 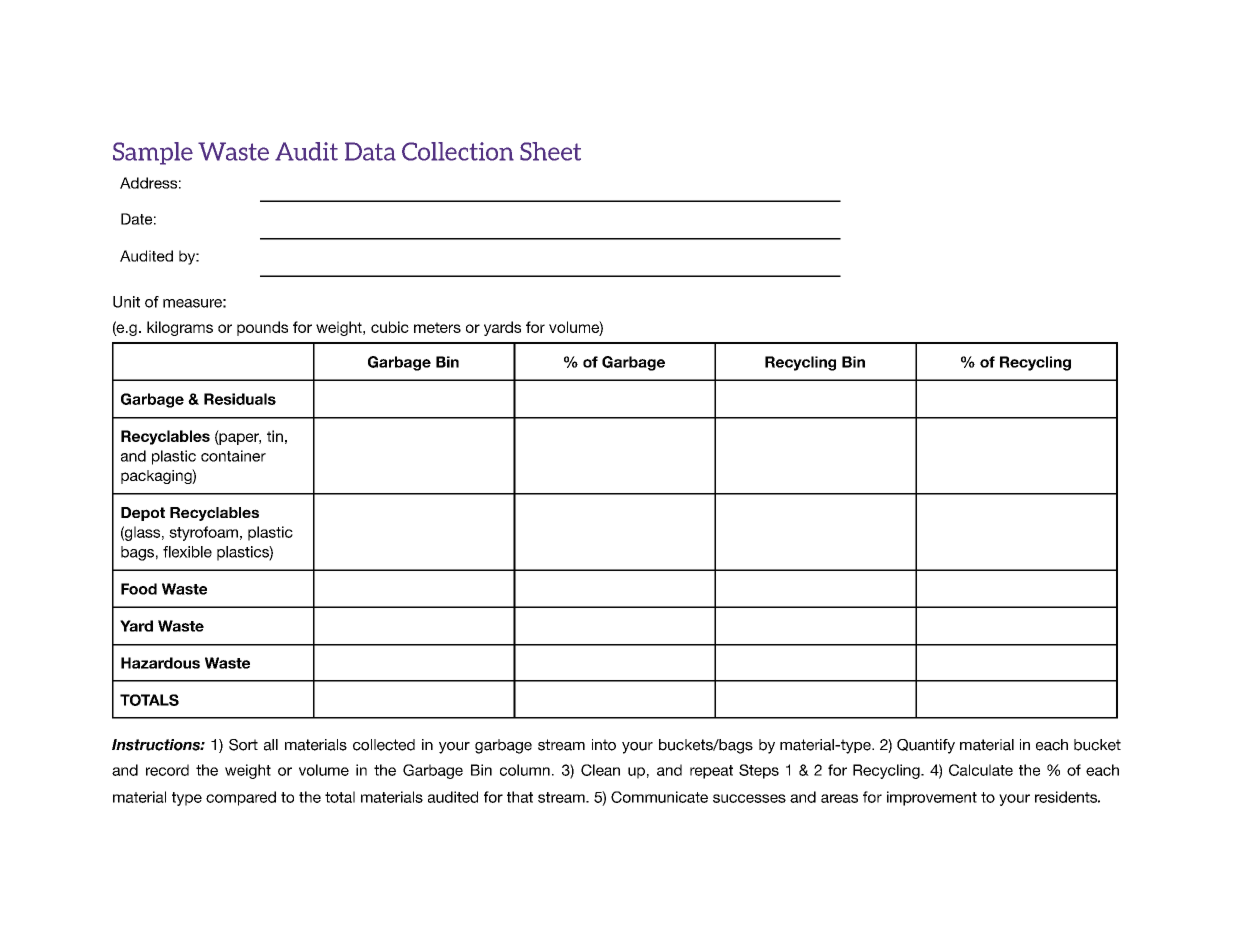 What do you see at coordinates (203, 533) in the image?
I see `styrofoam` at bounding box center [203, 533].
